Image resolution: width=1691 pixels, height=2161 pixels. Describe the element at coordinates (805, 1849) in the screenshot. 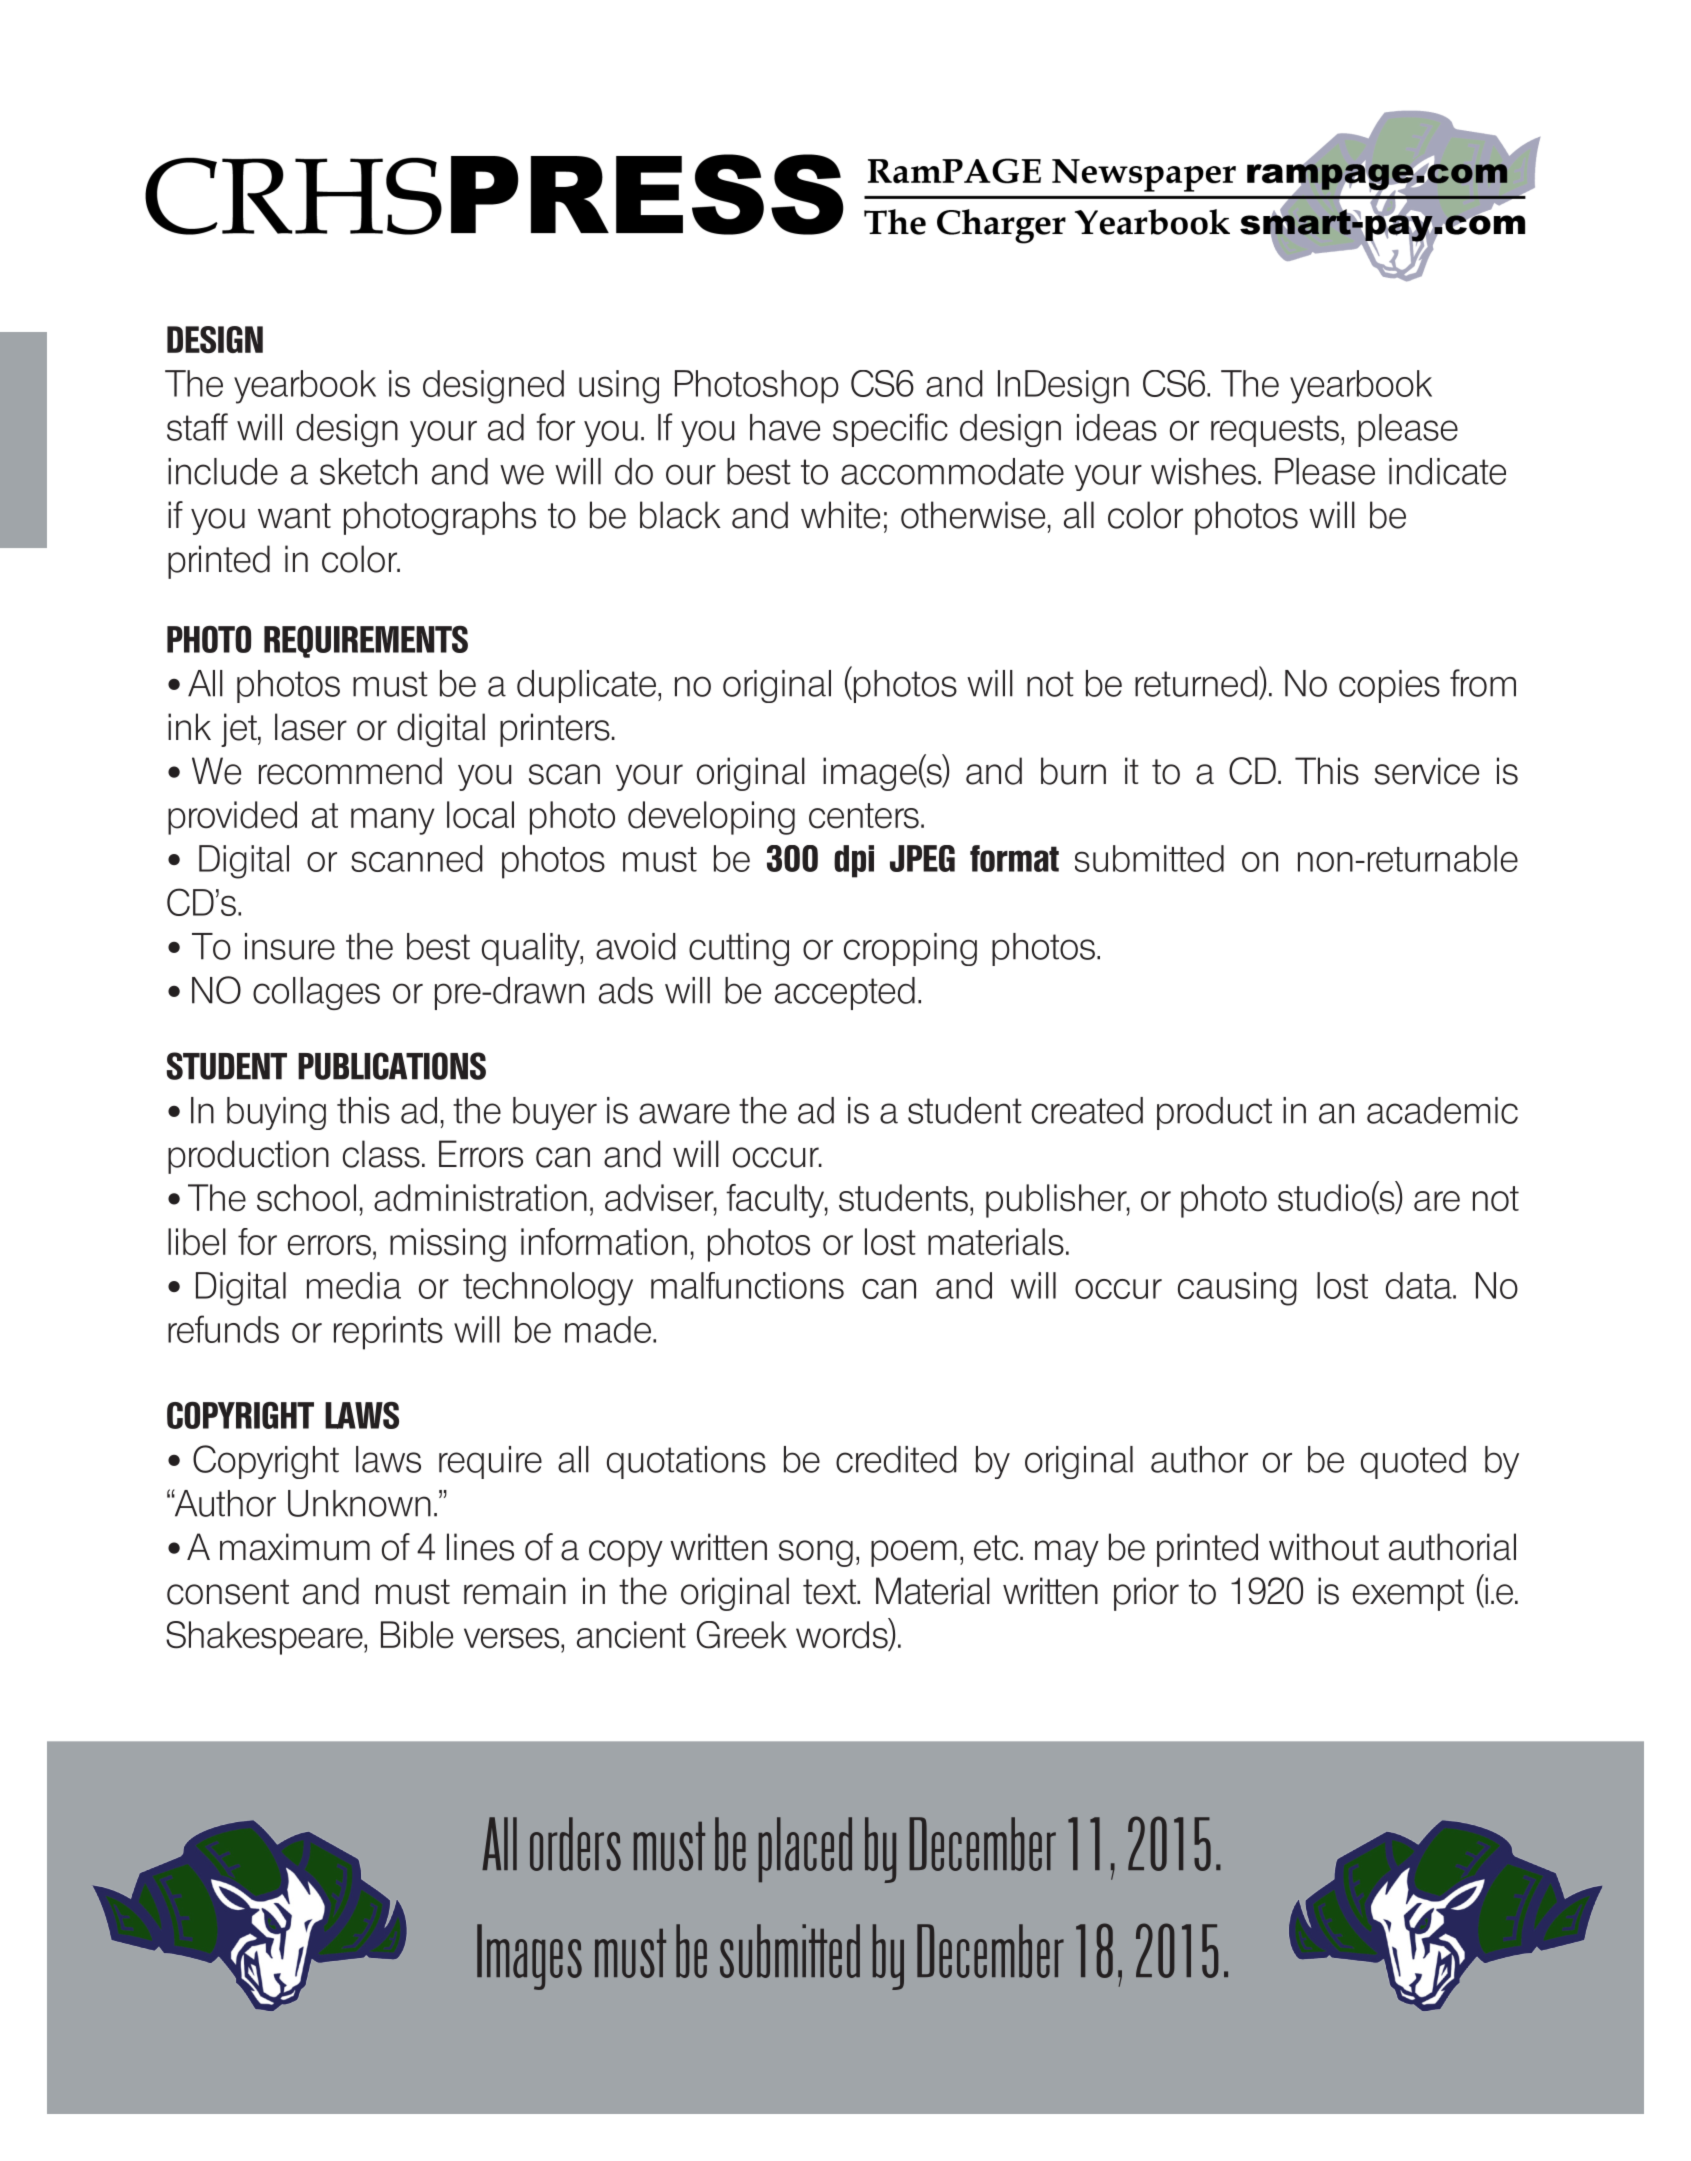

I see `placed` at that location.
